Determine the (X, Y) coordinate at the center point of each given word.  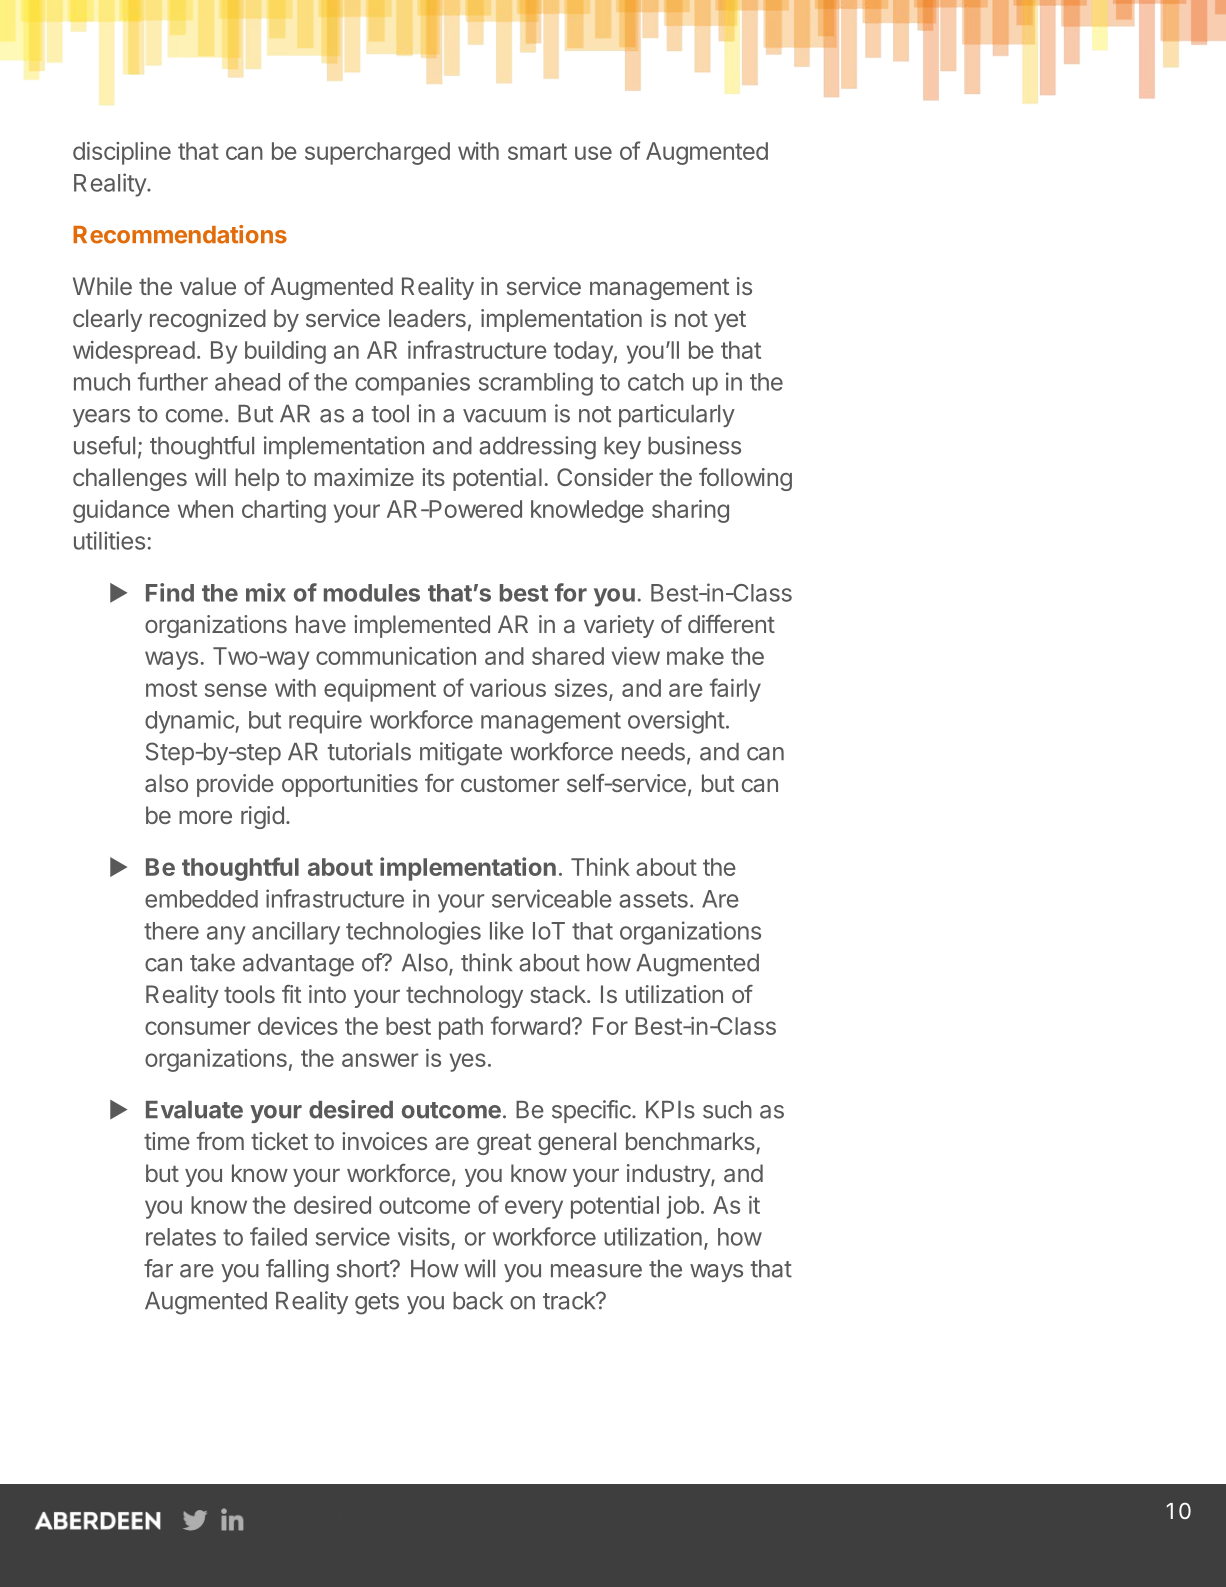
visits (424, 1236)
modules (372, 593)
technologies (413, 933)
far (158, 1268)
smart (537, 151)
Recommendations (180, 234)
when (205, 509)
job (682, 1207)
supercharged (377, 153)
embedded (201, 899)
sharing (690, 511)
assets (653, 899)
